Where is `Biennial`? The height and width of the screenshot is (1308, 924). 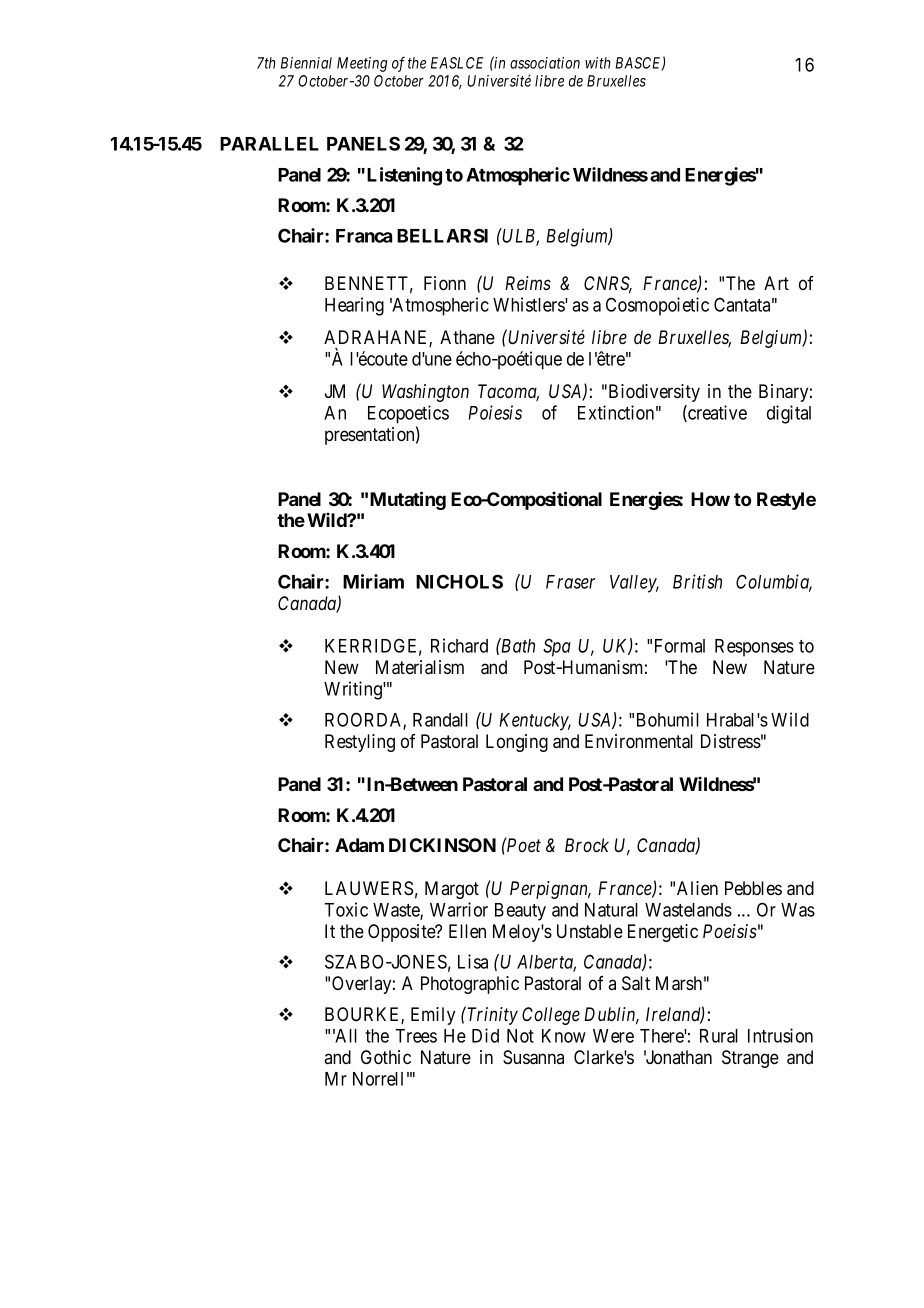 Biennial is located at coordinates (306, 63).
